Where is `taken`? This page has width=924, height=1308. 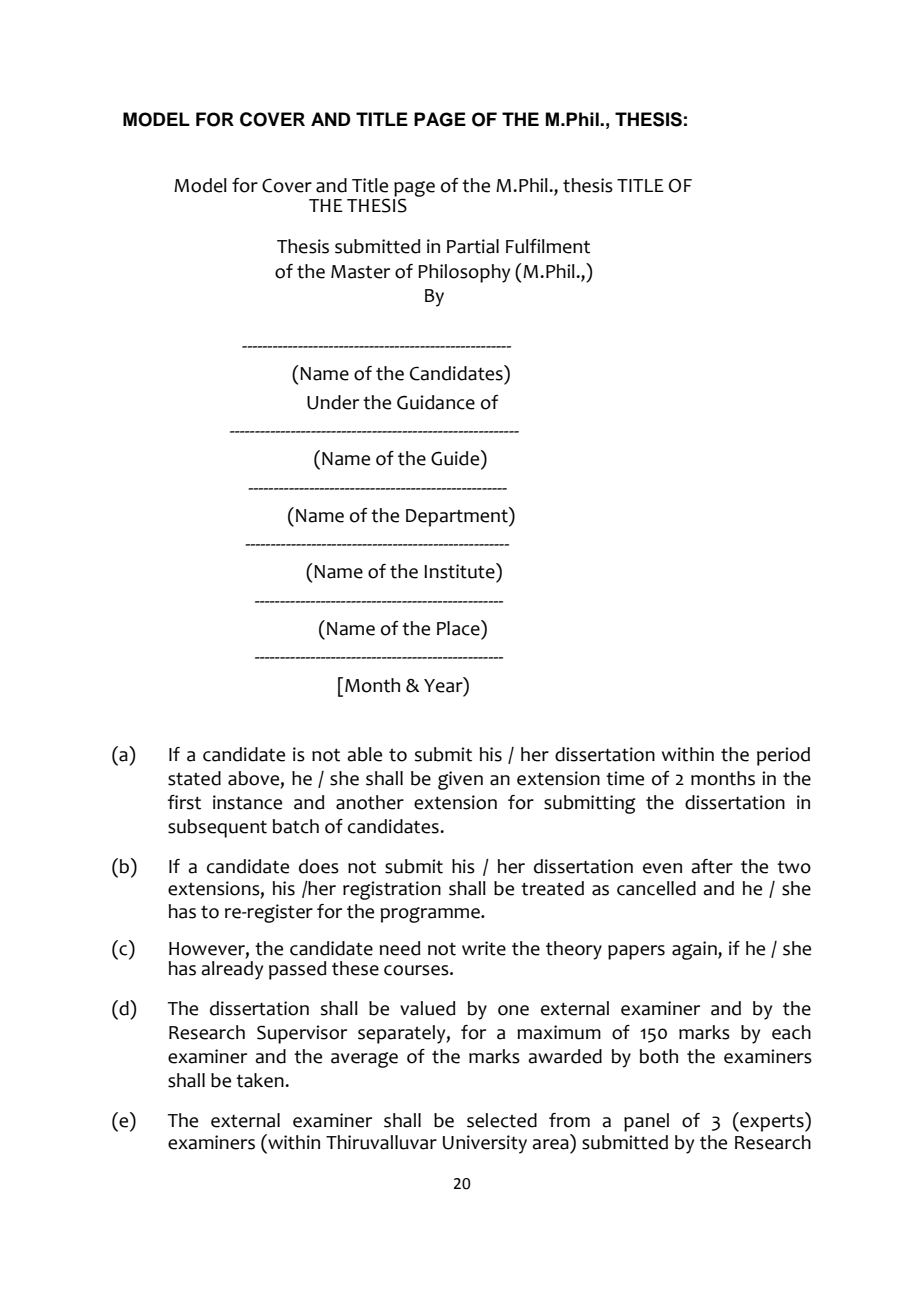 taken is located at coordinates (261, 1080).
